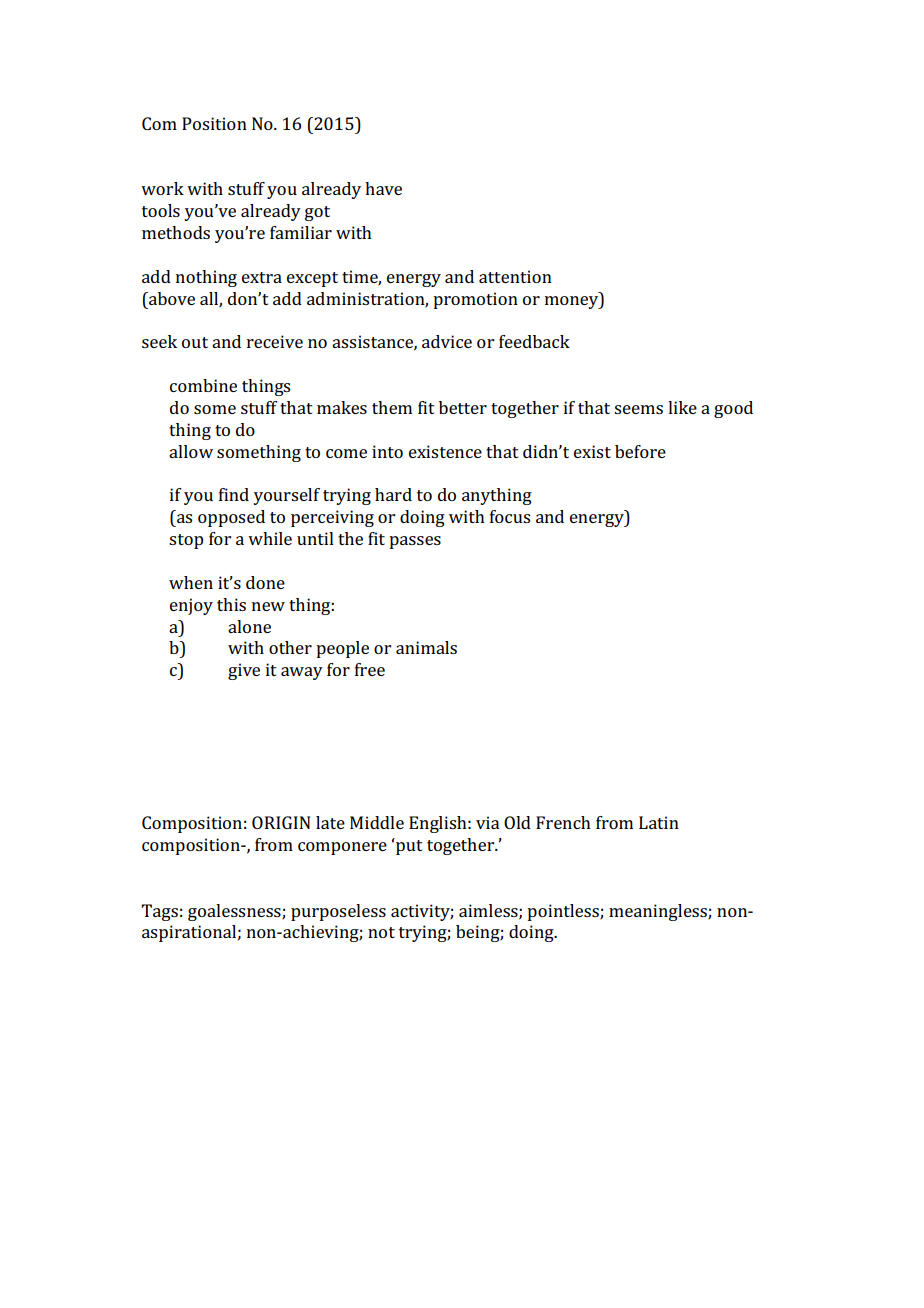  What do you see at coordinates (573, 302) in the image?
I see `money` at bounding box center [573, 302].
